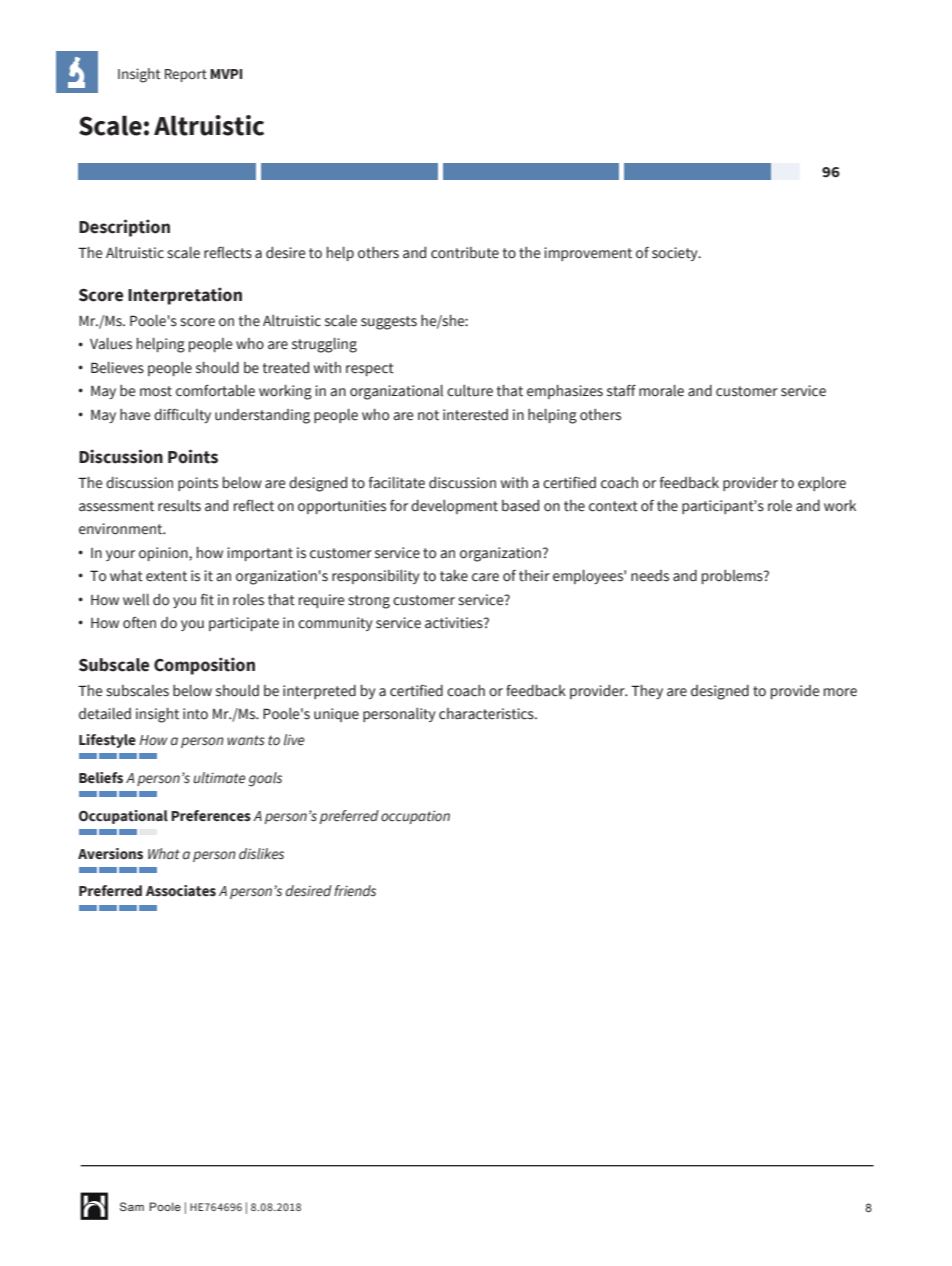 The image size is (952, 1266). Describe the element at coordinates (181, 891) in the screenshot. I see `Associates` at that location.
